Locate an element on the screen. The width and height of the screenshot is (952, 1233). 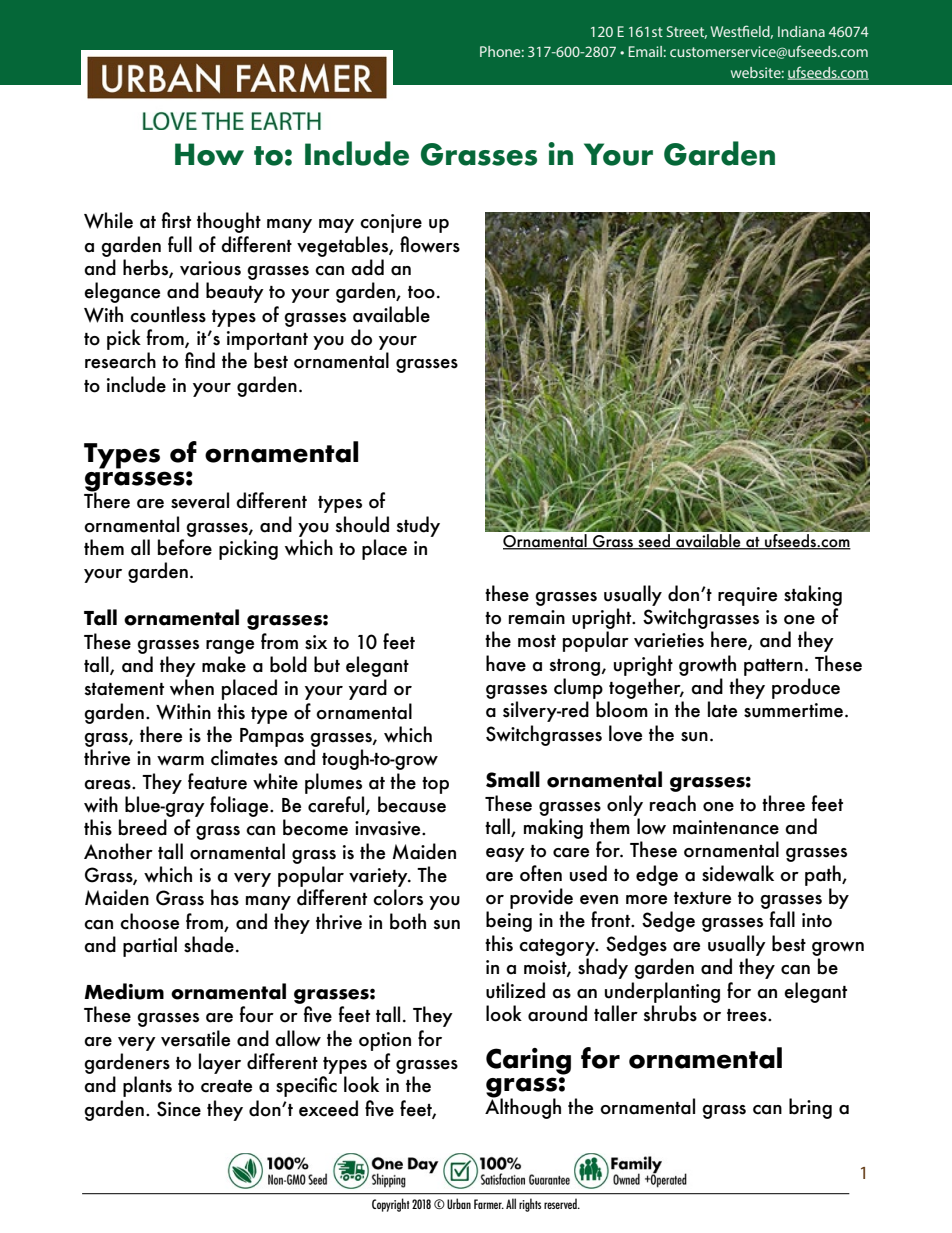
Indiana is located at coordinates (801, 31).
